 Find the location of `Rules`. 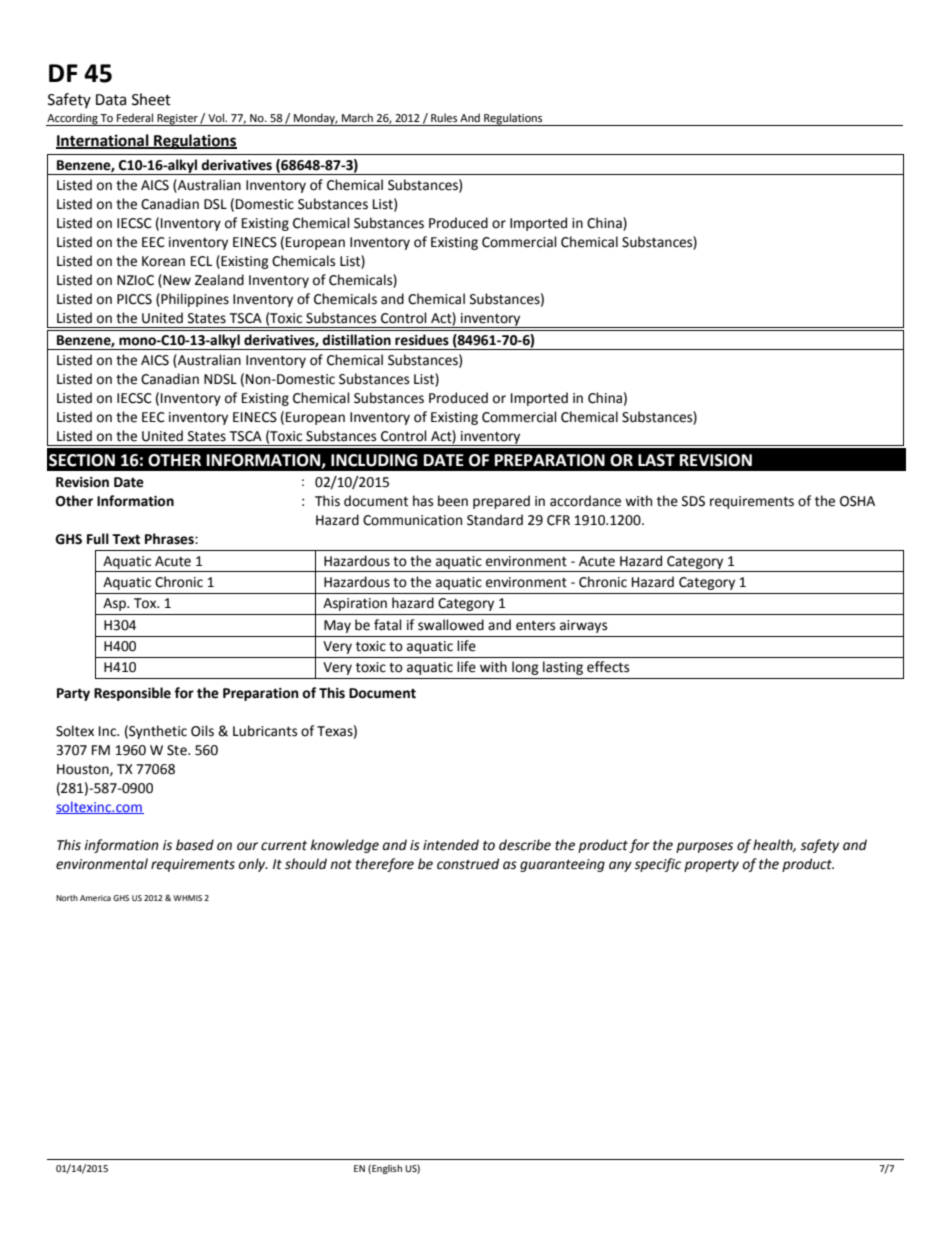

Rules is located at coordinates (444, 118).
